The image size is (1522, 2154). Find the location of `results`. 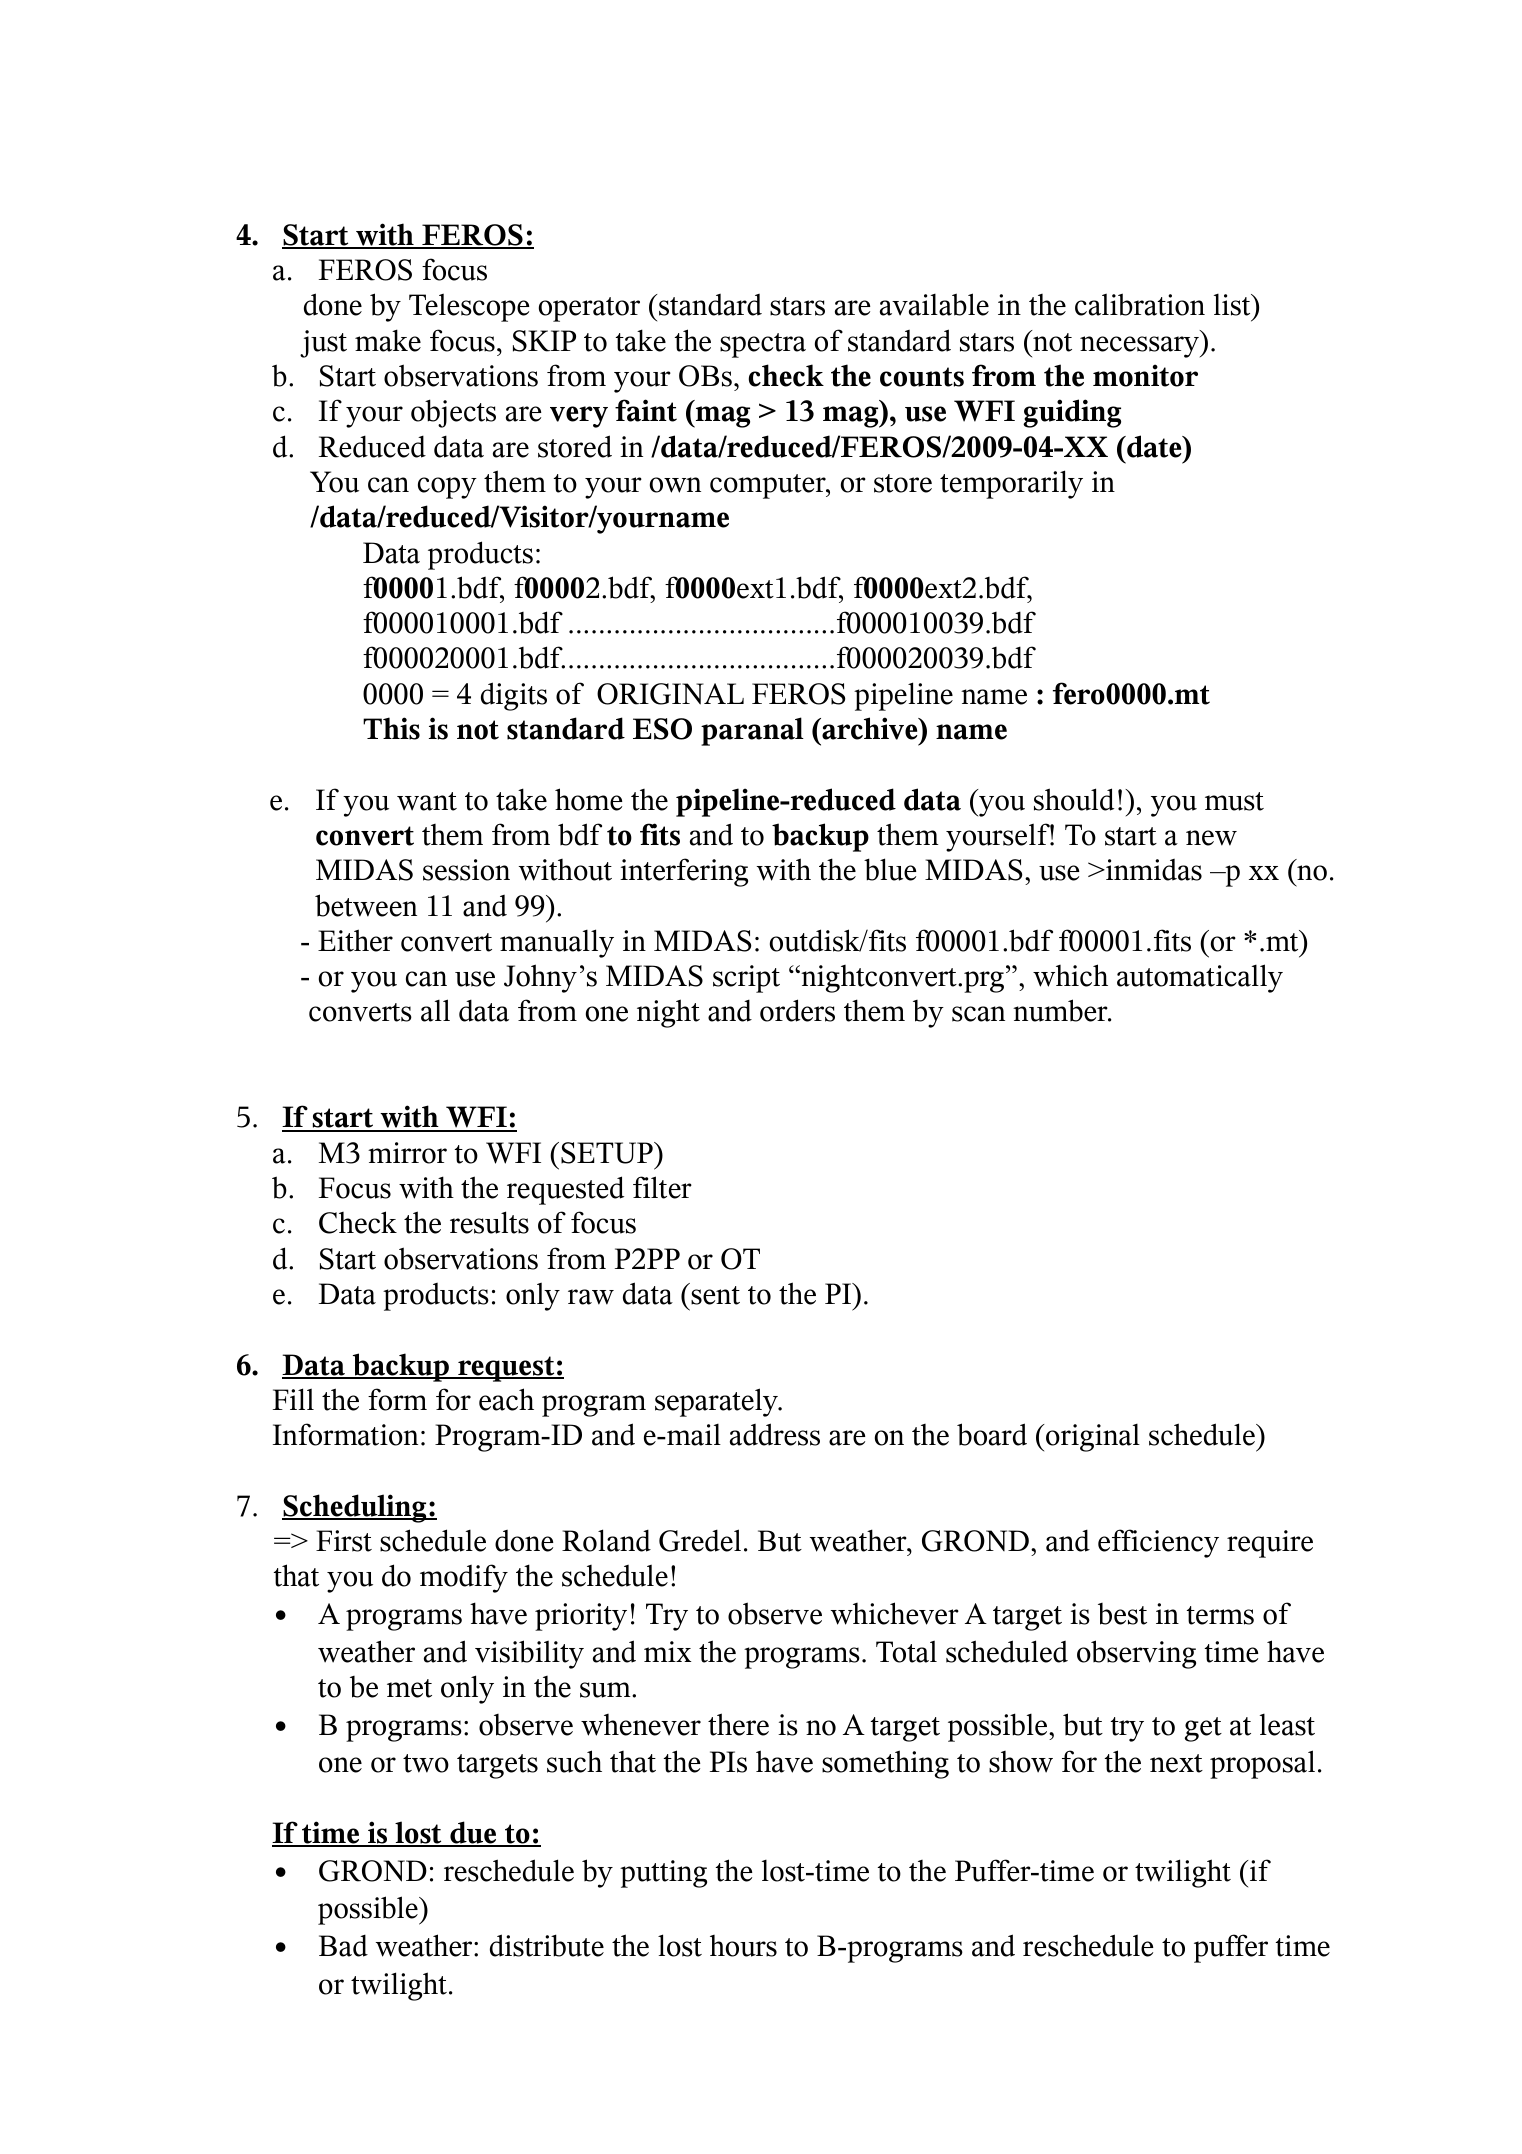

results is located at coordinates (489, 1222).
